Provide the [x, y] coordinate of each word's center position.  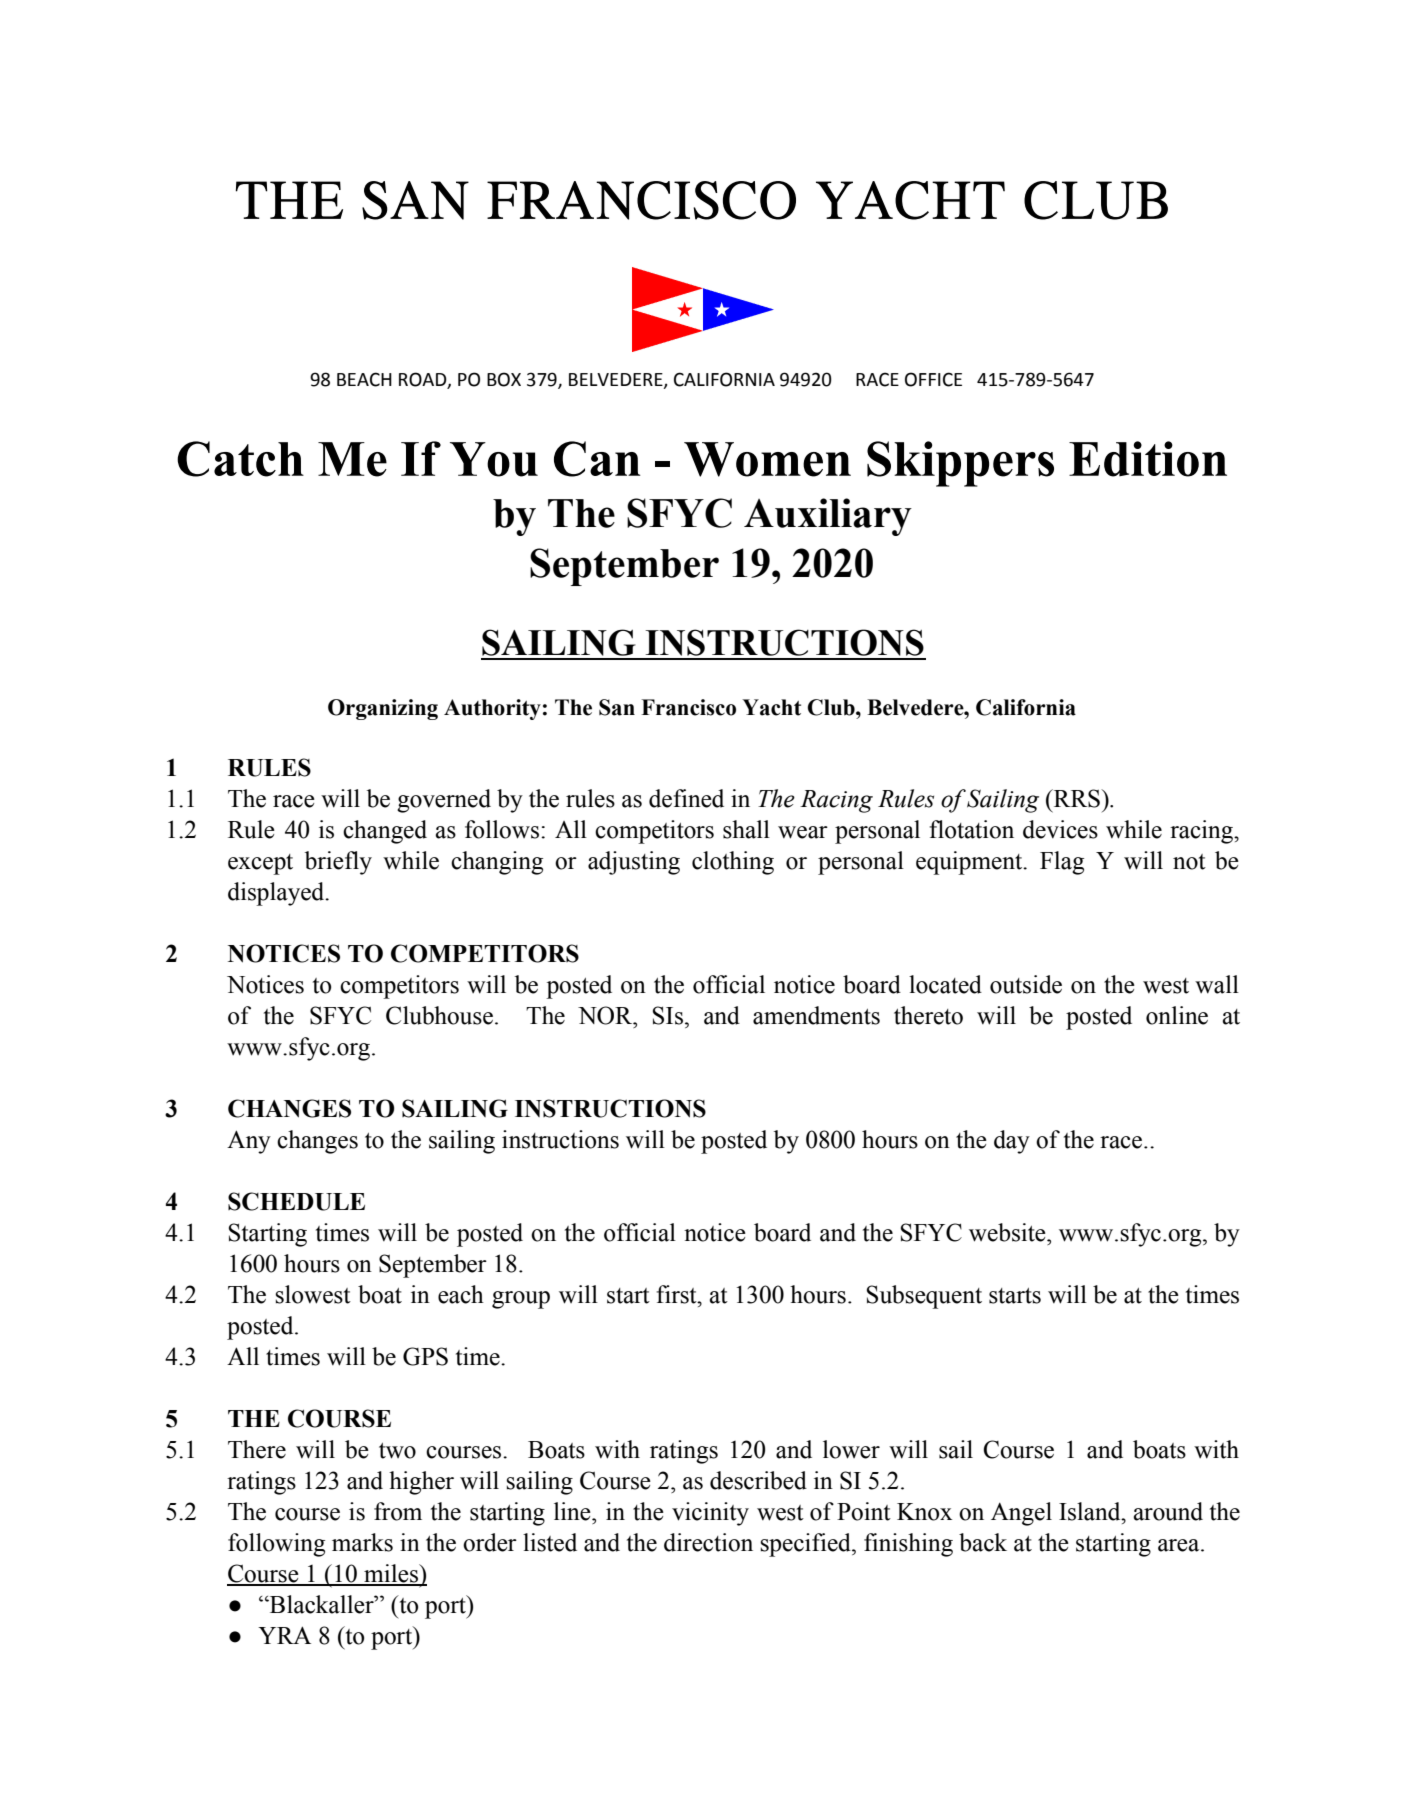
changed [385, 832]
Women [767, 459]
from [398, 1511]
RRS [1077, 798]
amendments [816, 1015]
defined [686, 798]
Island [1091, 1511]
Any [249, 1142]
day [1012, 1142]
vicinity [710, 1514]
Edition [1148, 459]
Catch [240, 459]
